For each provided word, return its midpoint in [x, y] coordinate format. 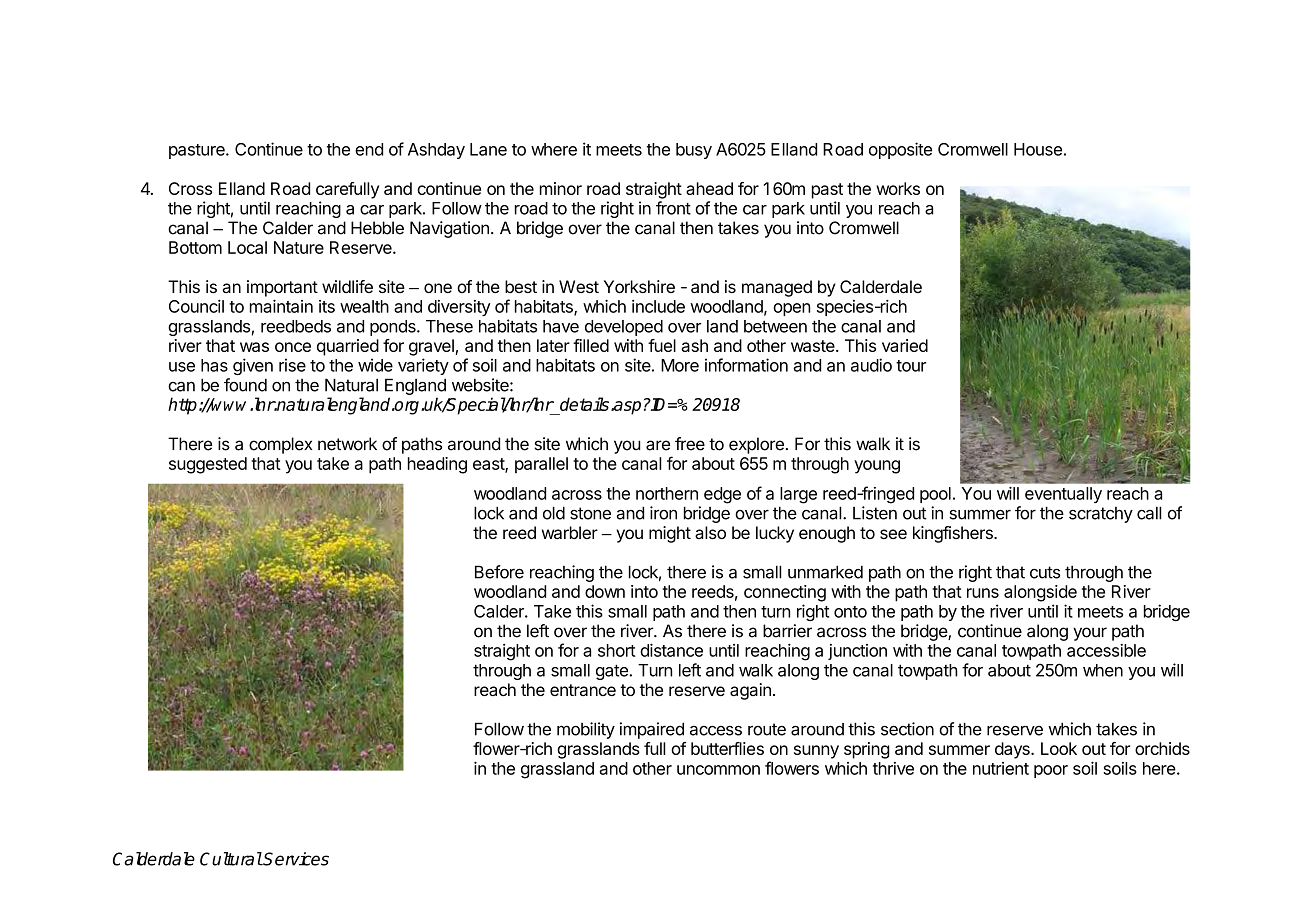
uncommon [718, 770]
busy [694, 151]
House [1038, 149]
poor [1051, 771]
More [680, 365]
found [245, 385]
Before [499, 572]
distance [671, 650]
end [369, 149]
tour [911, 366]
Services [295, 859]
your [1090, 634]
